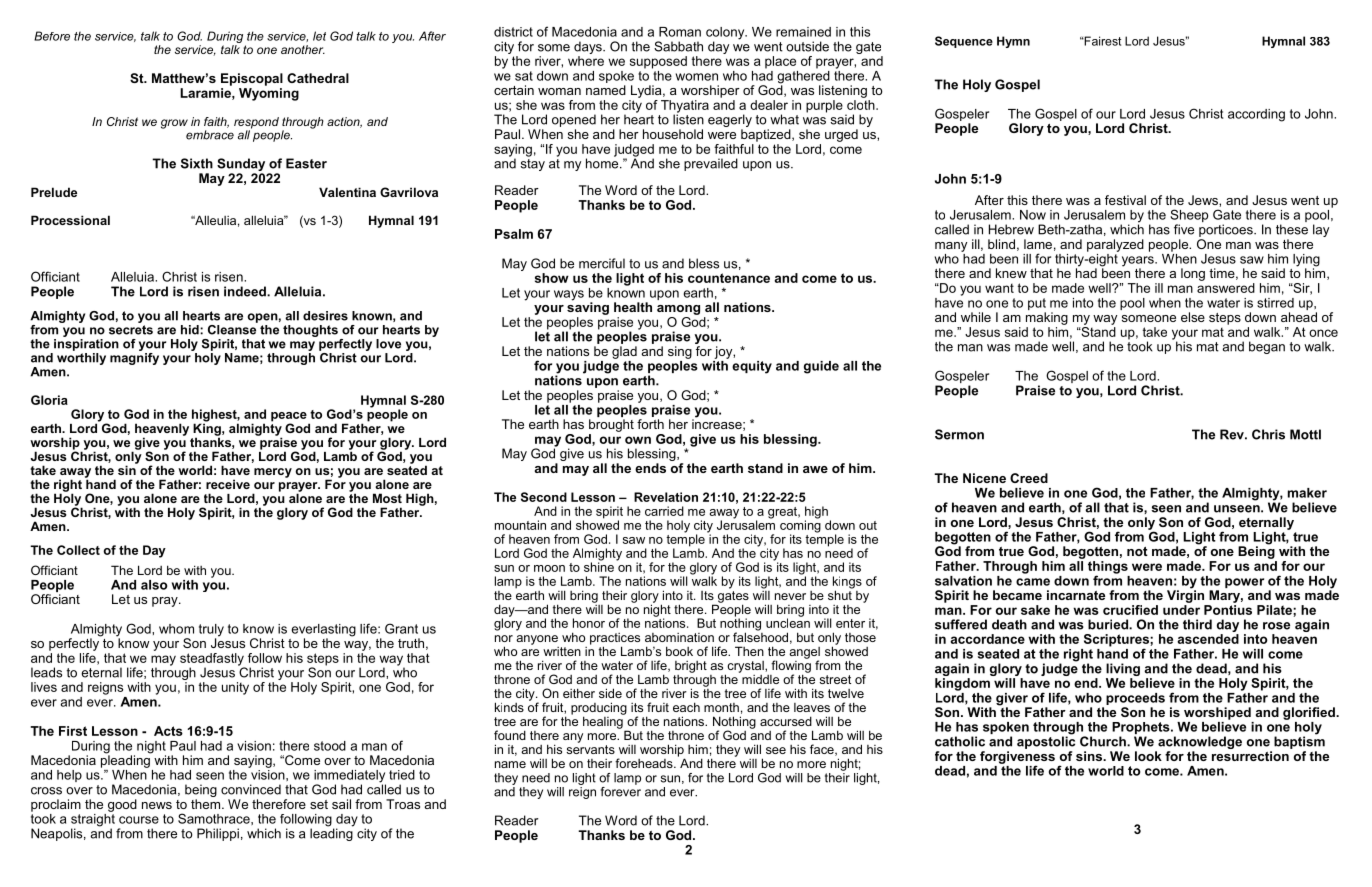 The height and width of the screenshot is (887, 1372). What do you see at coordinates (205, 804) in the screenshot?
I see `them` at bounding box center [205, 804].
